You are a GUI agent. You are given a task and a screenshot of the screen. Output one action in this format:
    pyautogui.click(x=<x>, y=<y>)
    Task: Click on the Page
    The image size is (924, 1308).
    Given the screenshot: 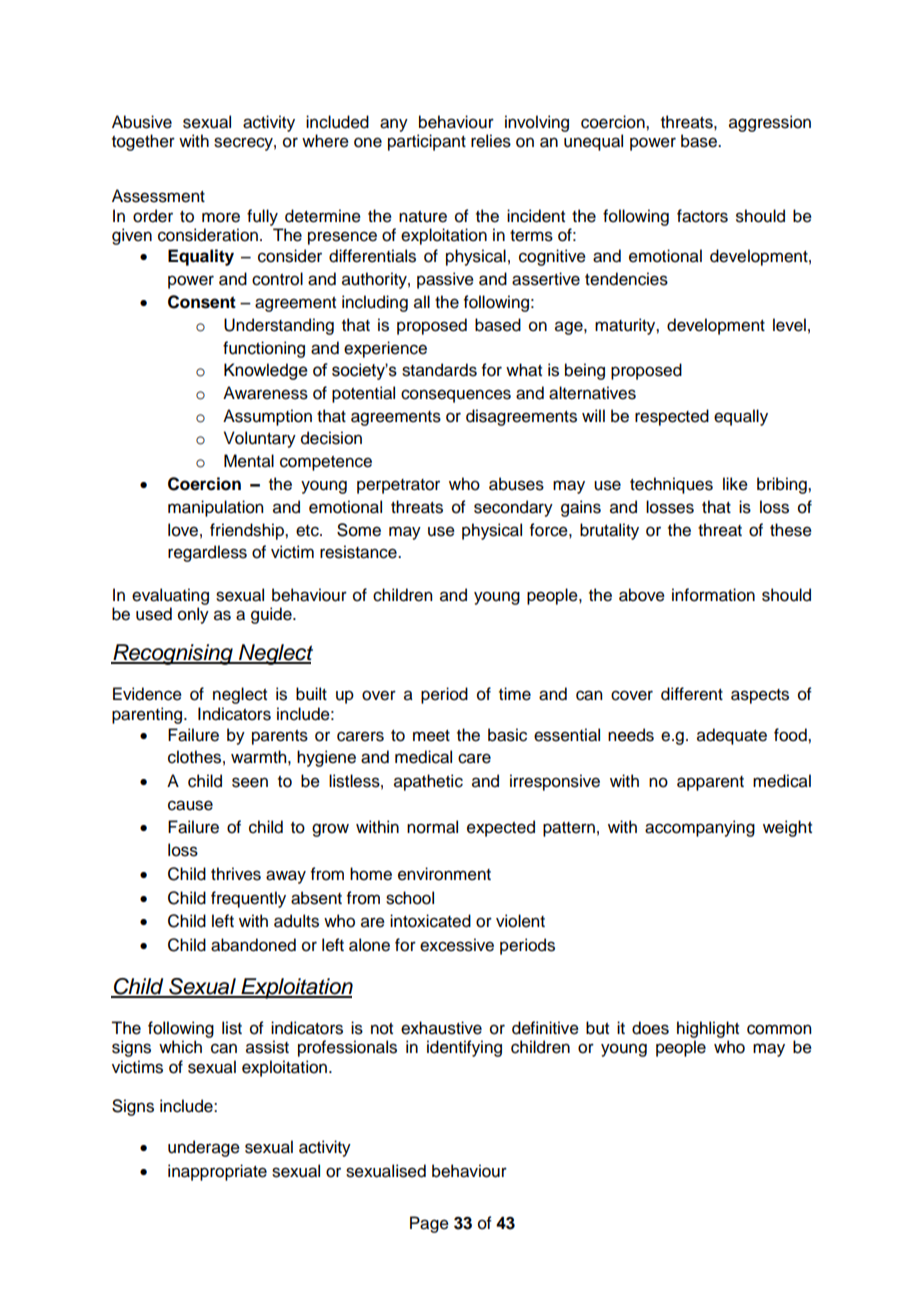 What is the action you would take?
    pyautogui.click(x=429, y=1224)
